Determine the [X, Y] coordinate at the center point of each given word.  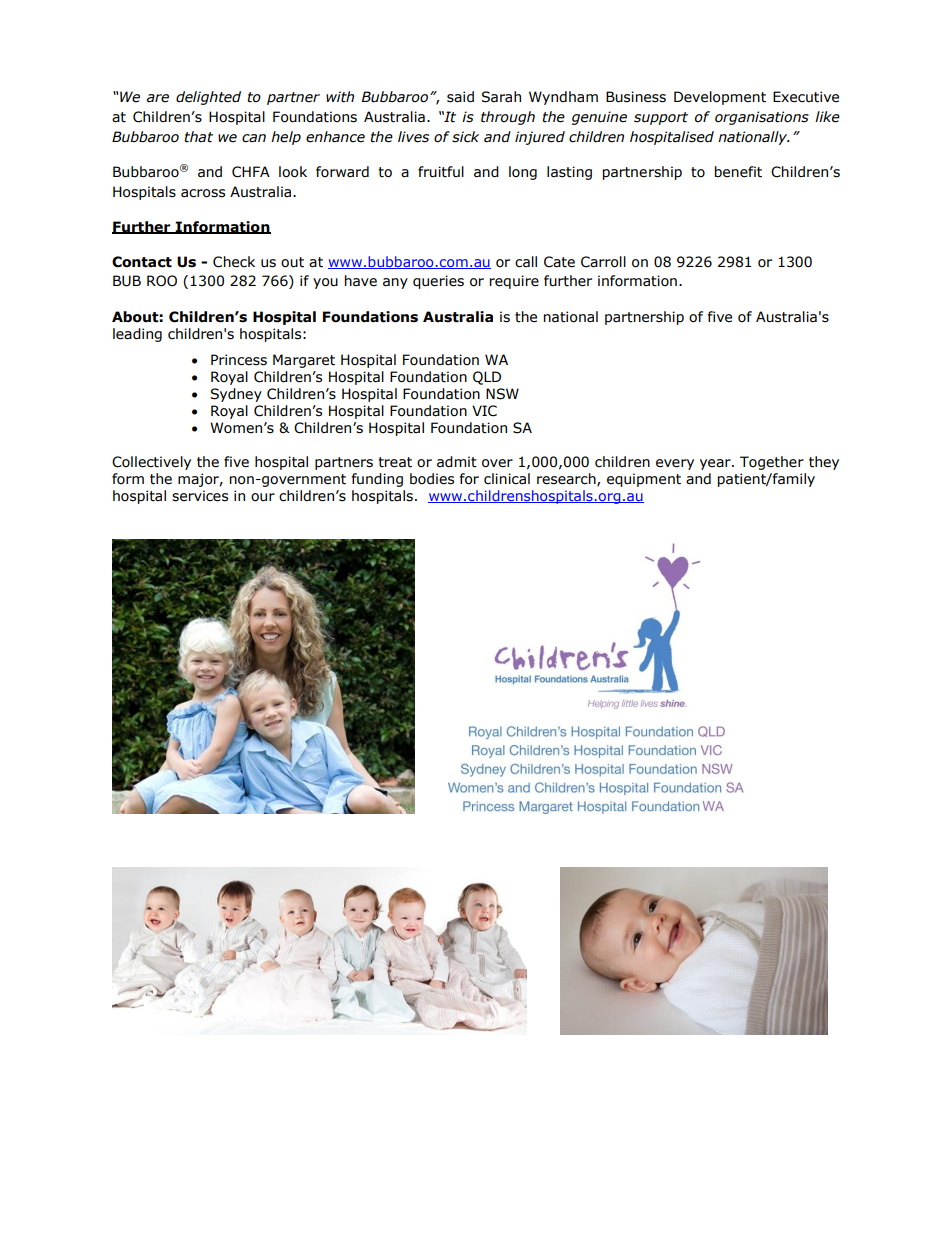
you [325, 283]
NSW [502, 394]
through [508, 118]
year [716, 464]
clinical [507, 479]
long [523, 173]
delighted [208, 98]
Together [772, 463]
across [203, 193]
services [200, 496]
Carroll [603, 262]
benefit [738, 172]
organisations [762, 118]
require [514, 282]
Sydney [236, 395]
